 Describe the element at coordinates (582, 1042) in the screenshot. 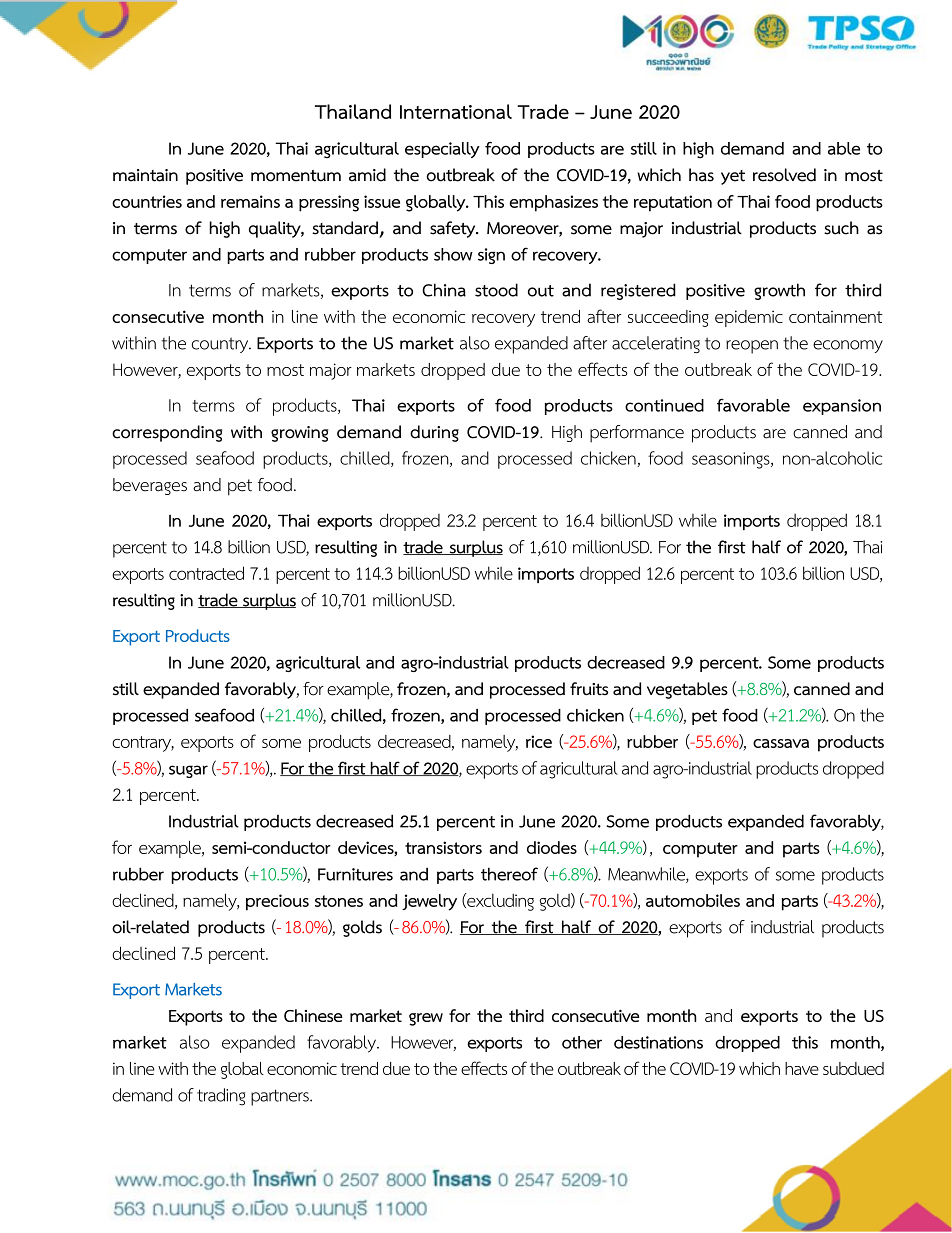

I see `other` at that location.
